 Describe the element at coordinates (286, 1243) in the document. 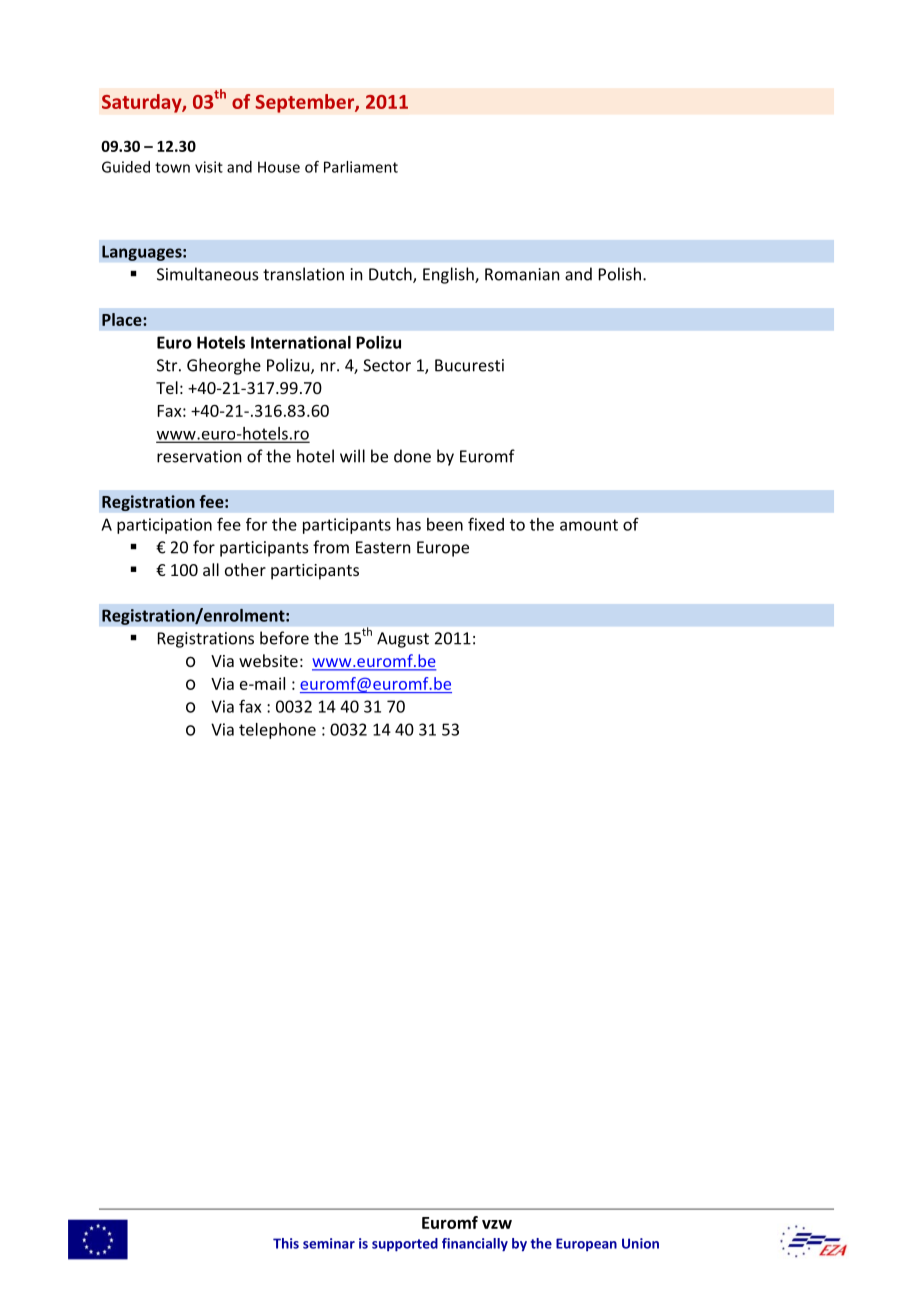

I see `This` at that location.
